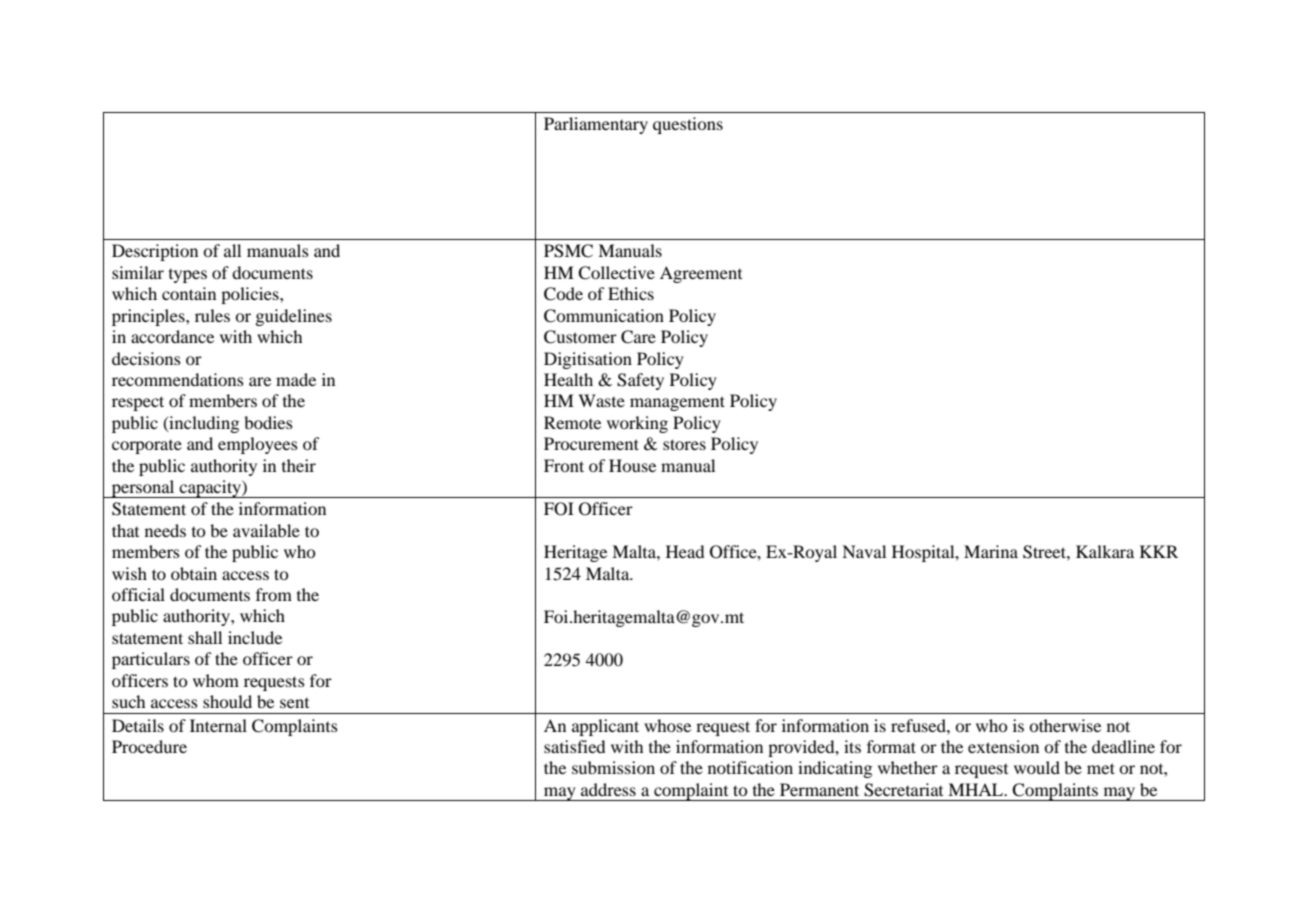 This screenshot has width=1308, height=924. What do you see at coordinates (613, 767) in the screenshot?
I see `submission` at bounding box center [613, 767].
